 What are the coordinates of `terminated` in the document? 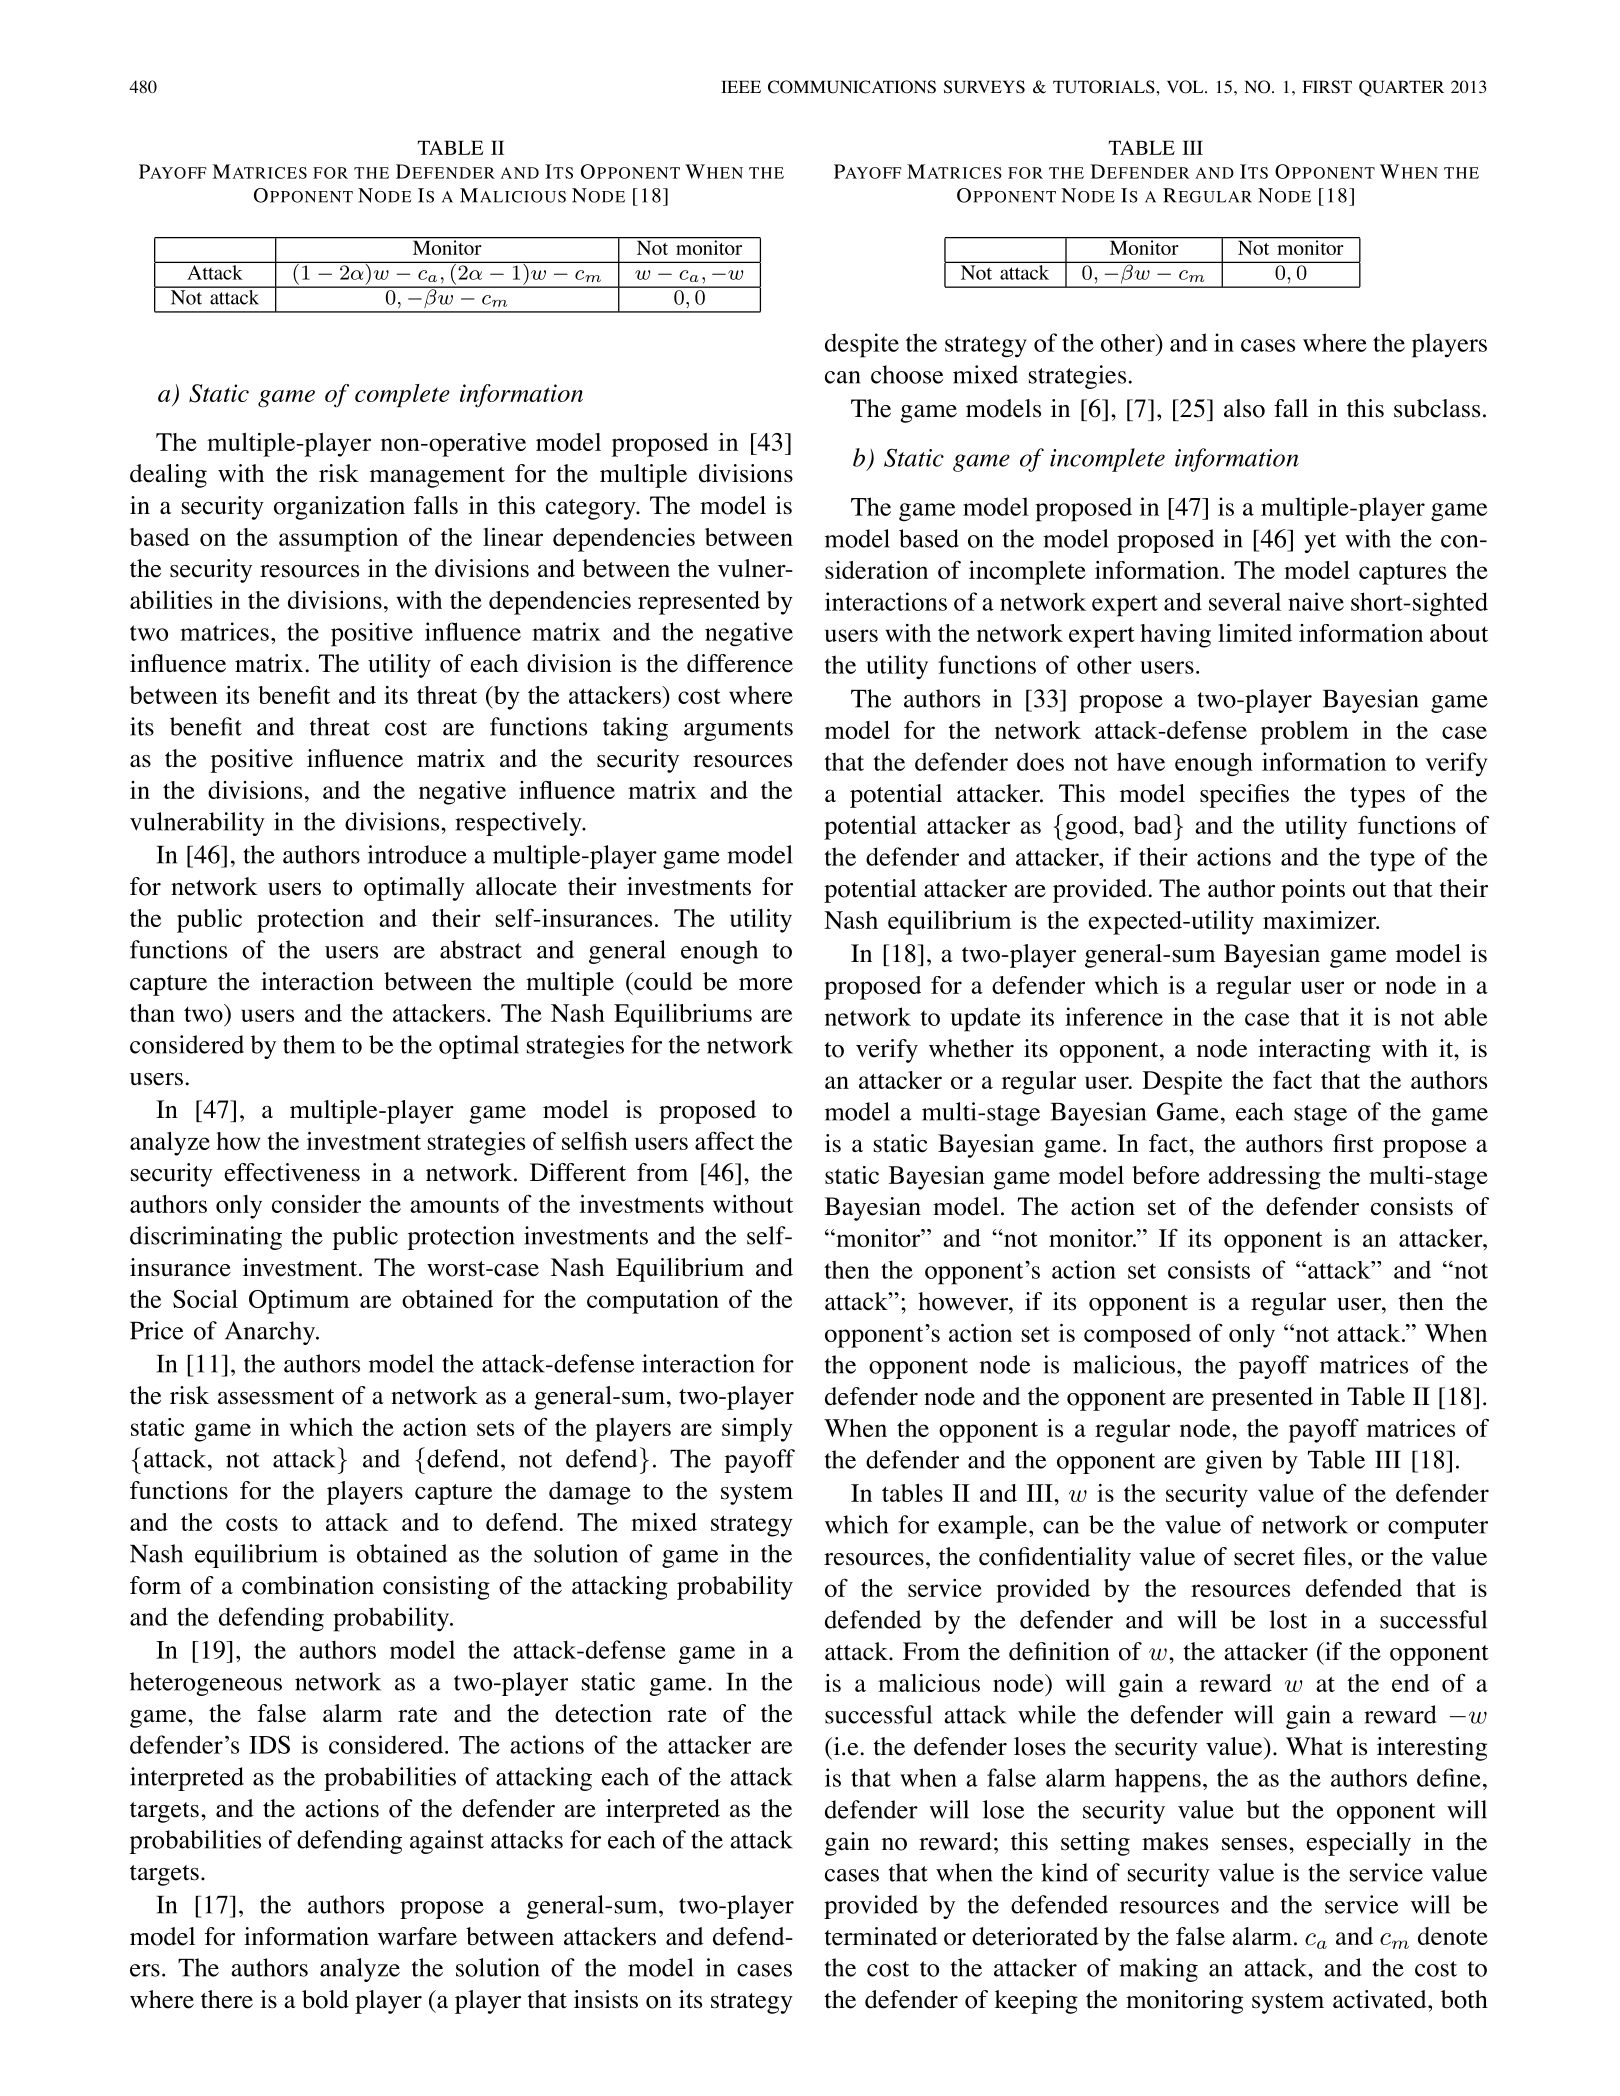 It's located at (881, 1936).
